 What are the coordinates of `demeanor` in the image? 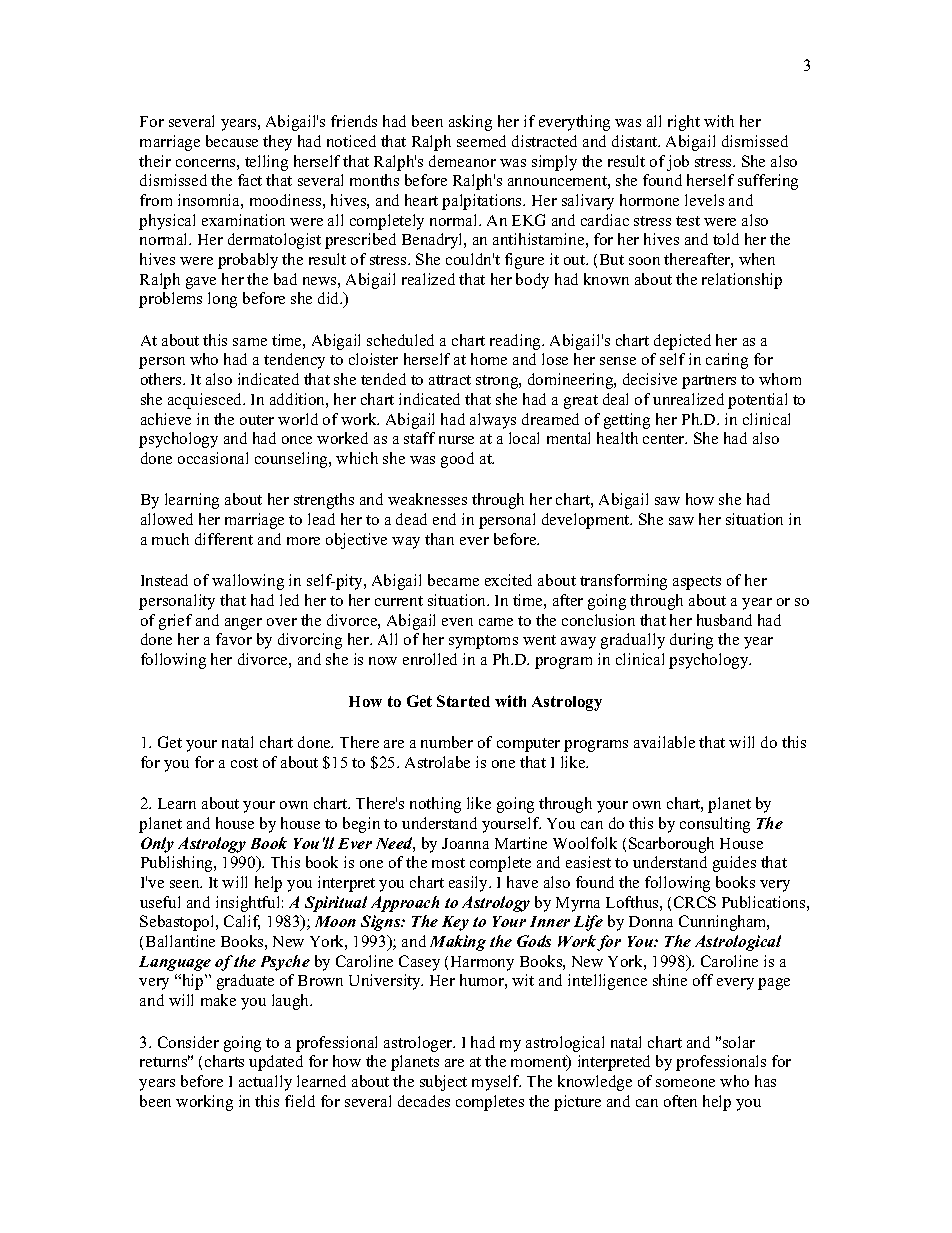 It's located at (462, 161).
